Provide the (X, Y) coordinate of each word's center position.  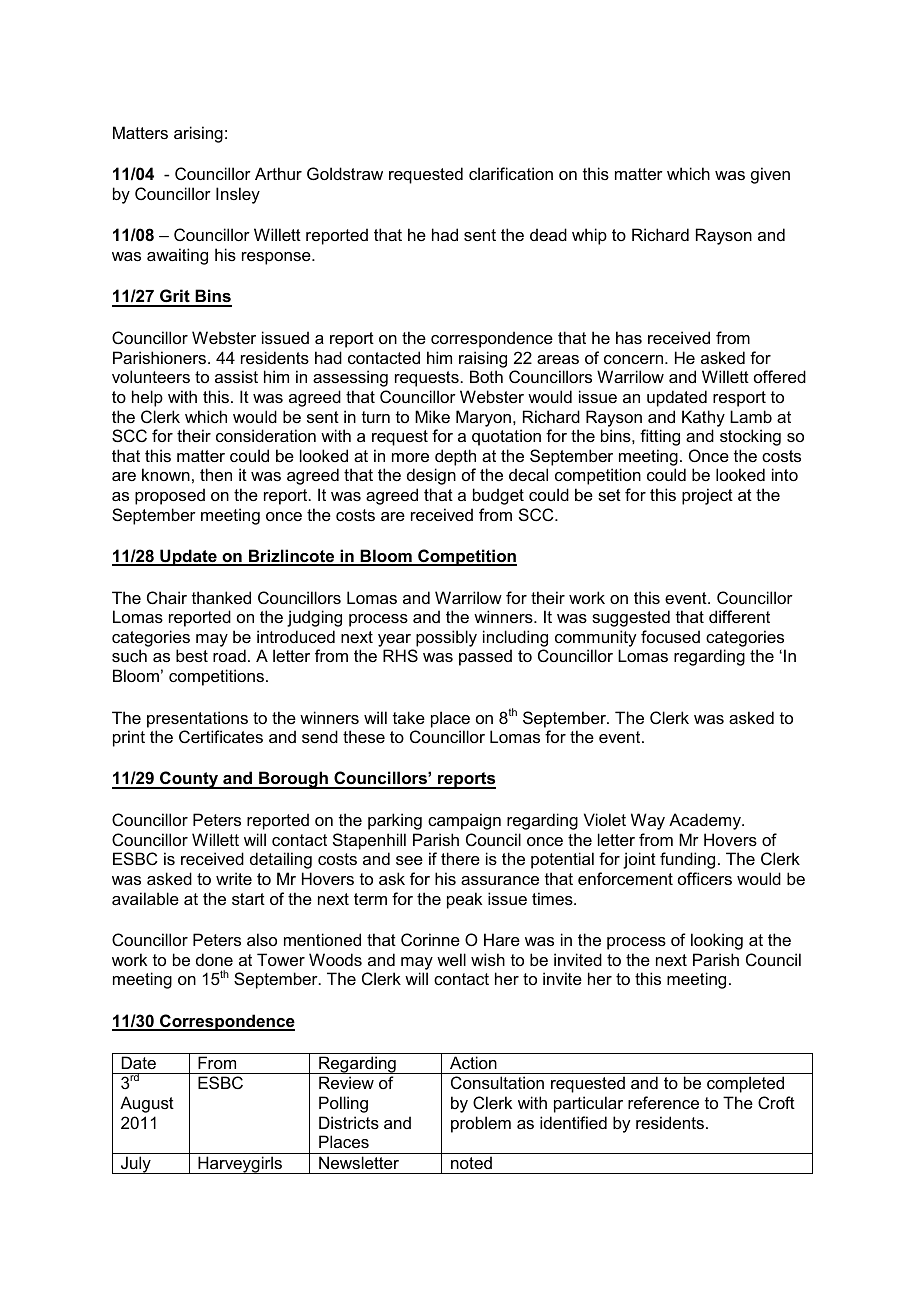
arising (198, 134)
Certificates (221, 736)
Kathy (703, 418)
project (707, 496)
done (214, 959)
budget (498, 496)
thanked (221, 597)
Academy (706, 821)
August (147, 1104)
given (770, 175)
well (451, 959)
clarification (511, 173)
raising (483, 359)
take (409, 717)
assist (236, 376)
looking (717, 941)
